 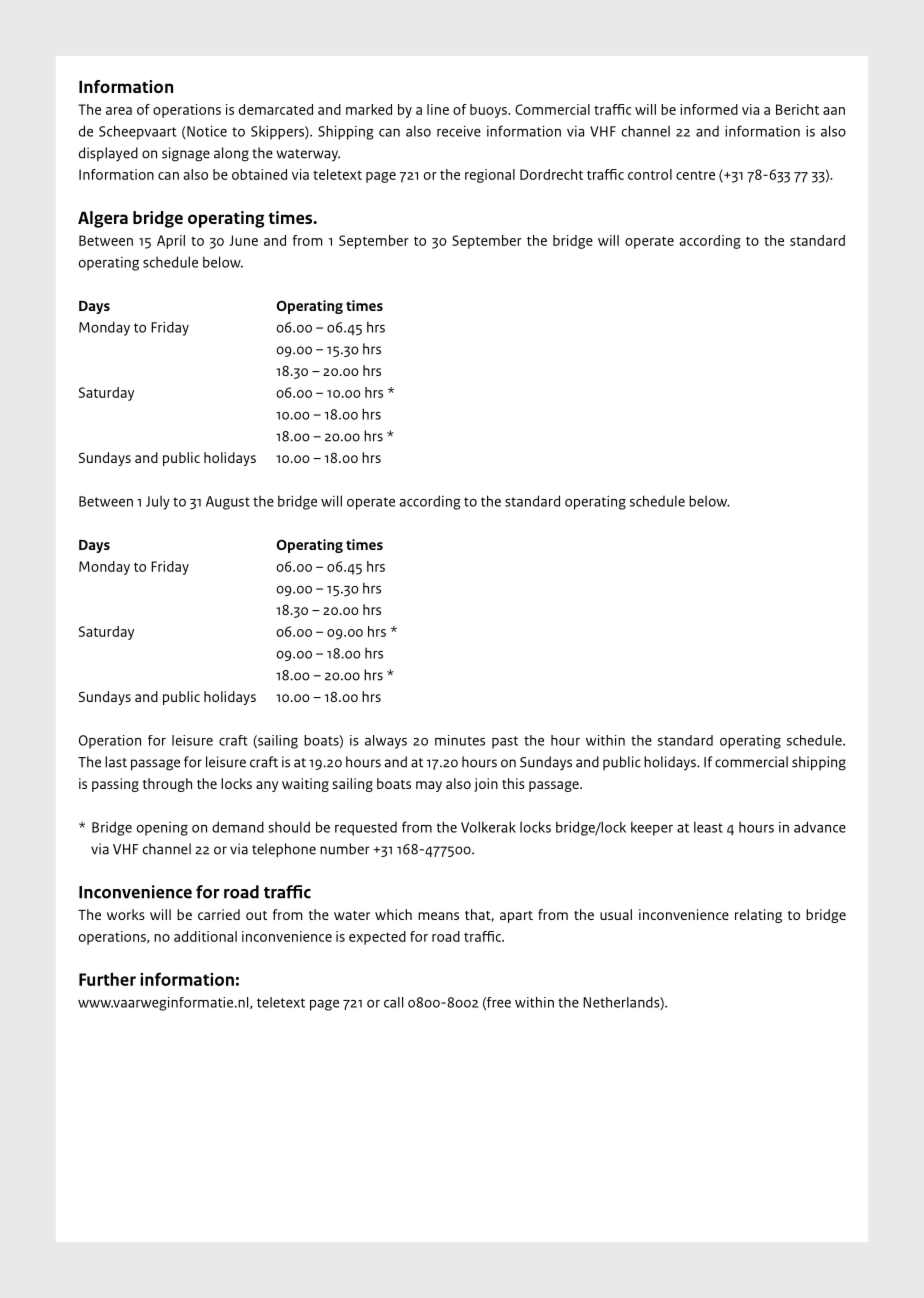 I want to click on additional, so click(x=205, y=936).
